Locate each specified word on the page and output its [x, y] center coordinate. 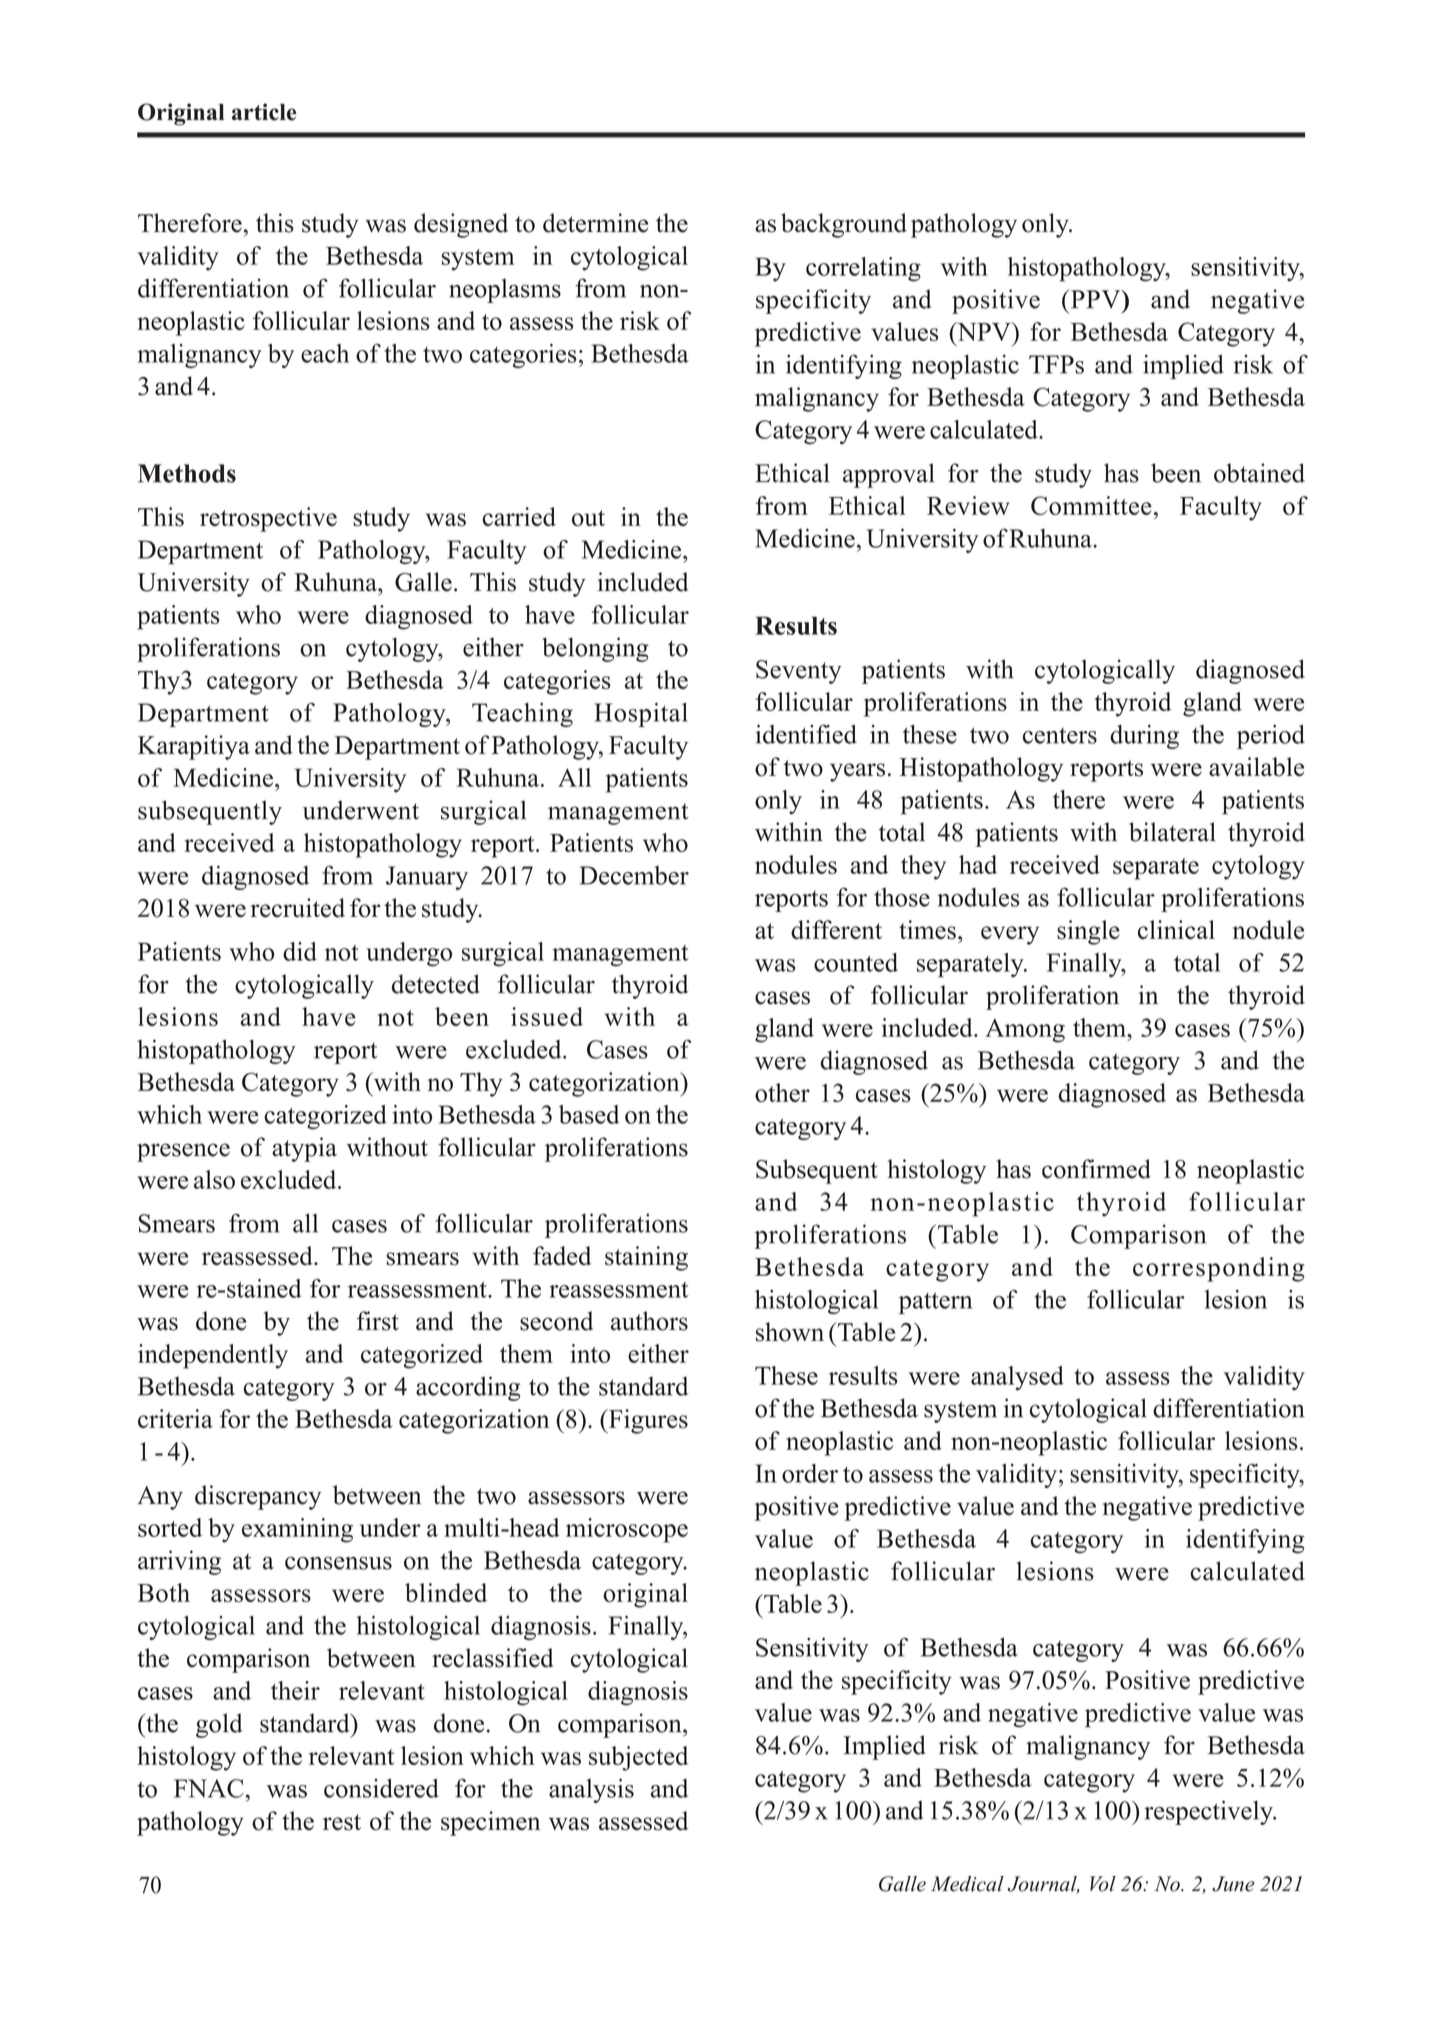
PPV [1095, 299]
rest [342, 1822]
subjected [638, 1758]
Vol [1103, 1884]
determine [595, 223]
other [782, 1092]
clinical [1176, 929]
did [300, 951]
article [264, 112]
